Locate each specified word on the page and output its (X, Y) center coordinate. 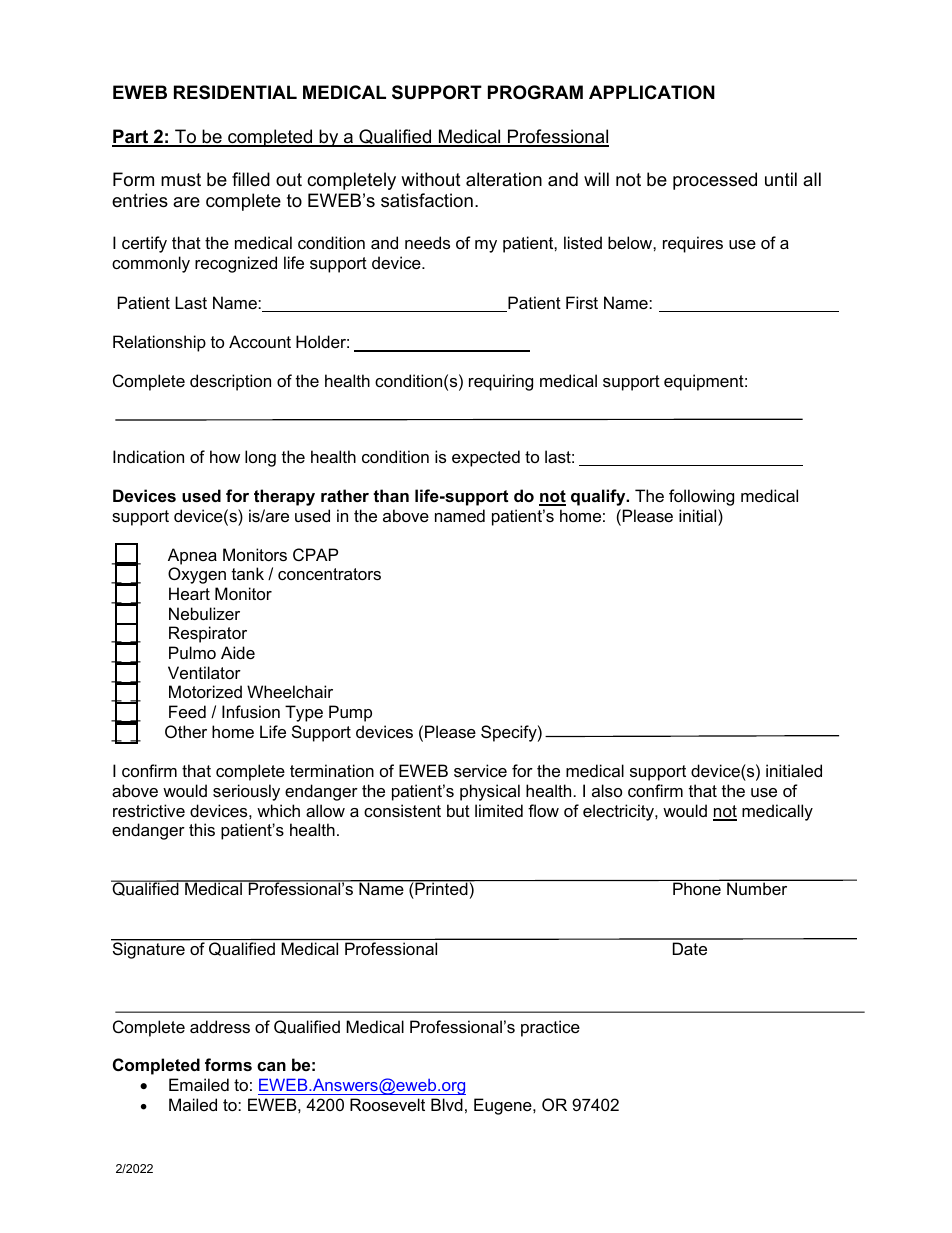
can (271, 1066)
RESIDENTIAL (235, 92)
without (431, 179)
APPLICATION (652, 92)
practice (550, 1028)
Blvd (447, 1104)
